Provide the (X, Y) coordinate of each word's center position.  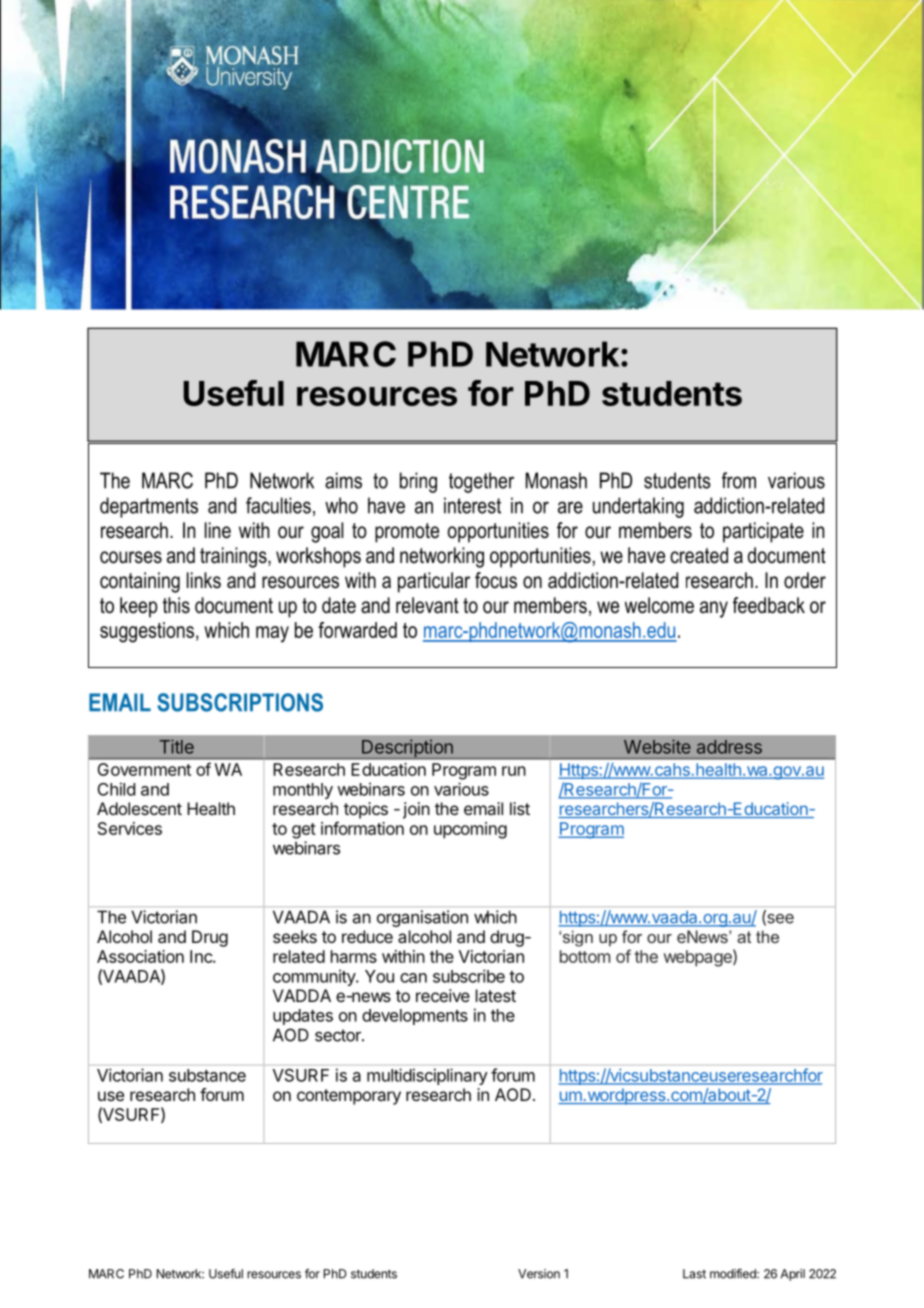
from (739, 480)
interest (472, 505)
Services (130, 828)
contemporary (349, 1097)
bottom (585, 956)
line (218, 530)
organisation (422, 918)
